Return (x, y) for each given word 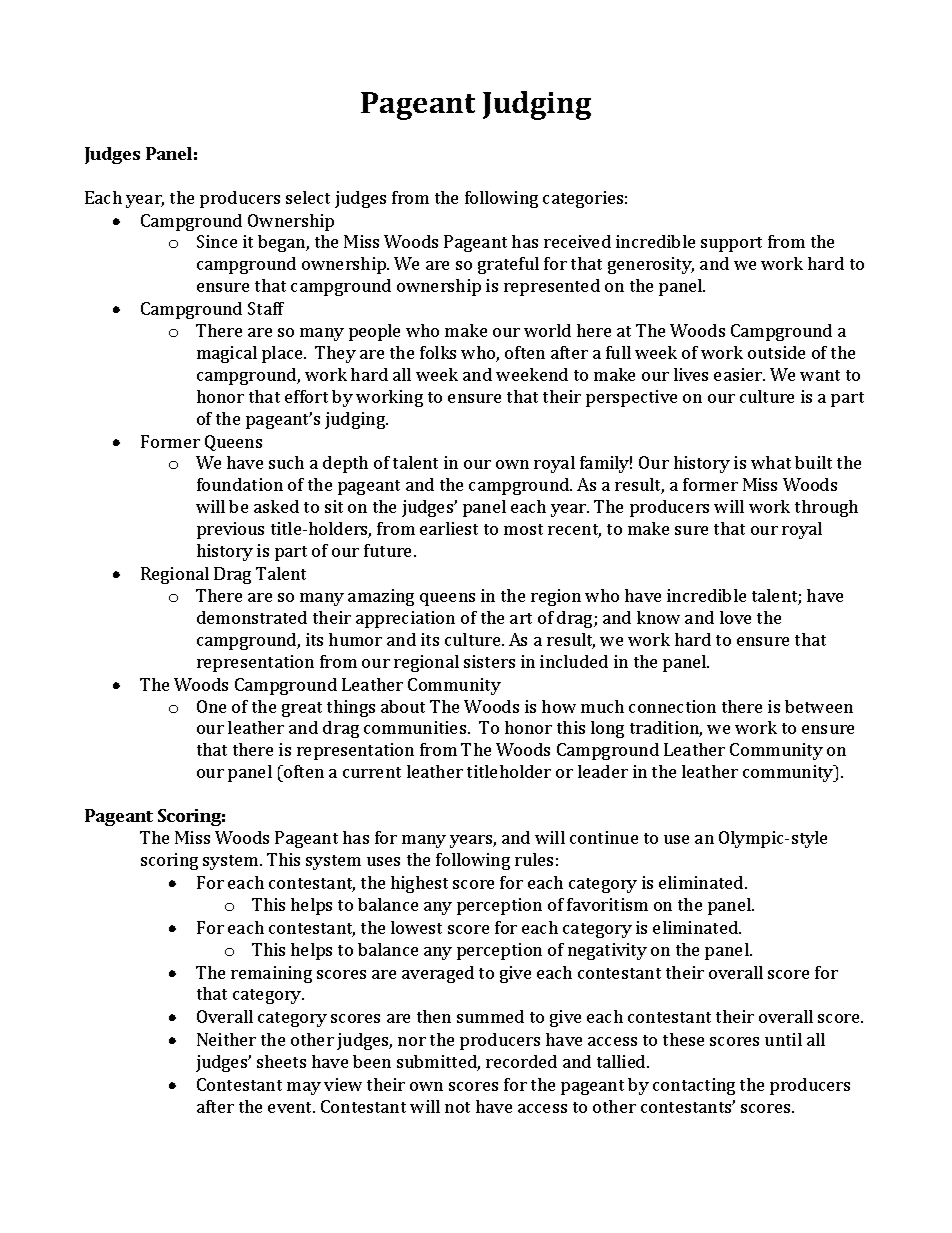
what (771, 462)
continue (604, 837)
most (523, 529)
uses (383, 861)
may (304, 1088)
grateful (508, 265)
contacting (694, 1086)
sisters (489, 661)
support (731, 244)
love (735, 617)
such (286, 462)
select (308, 197)
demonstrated (252, 617)
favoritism (607, 904)
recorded (521, 1061)
